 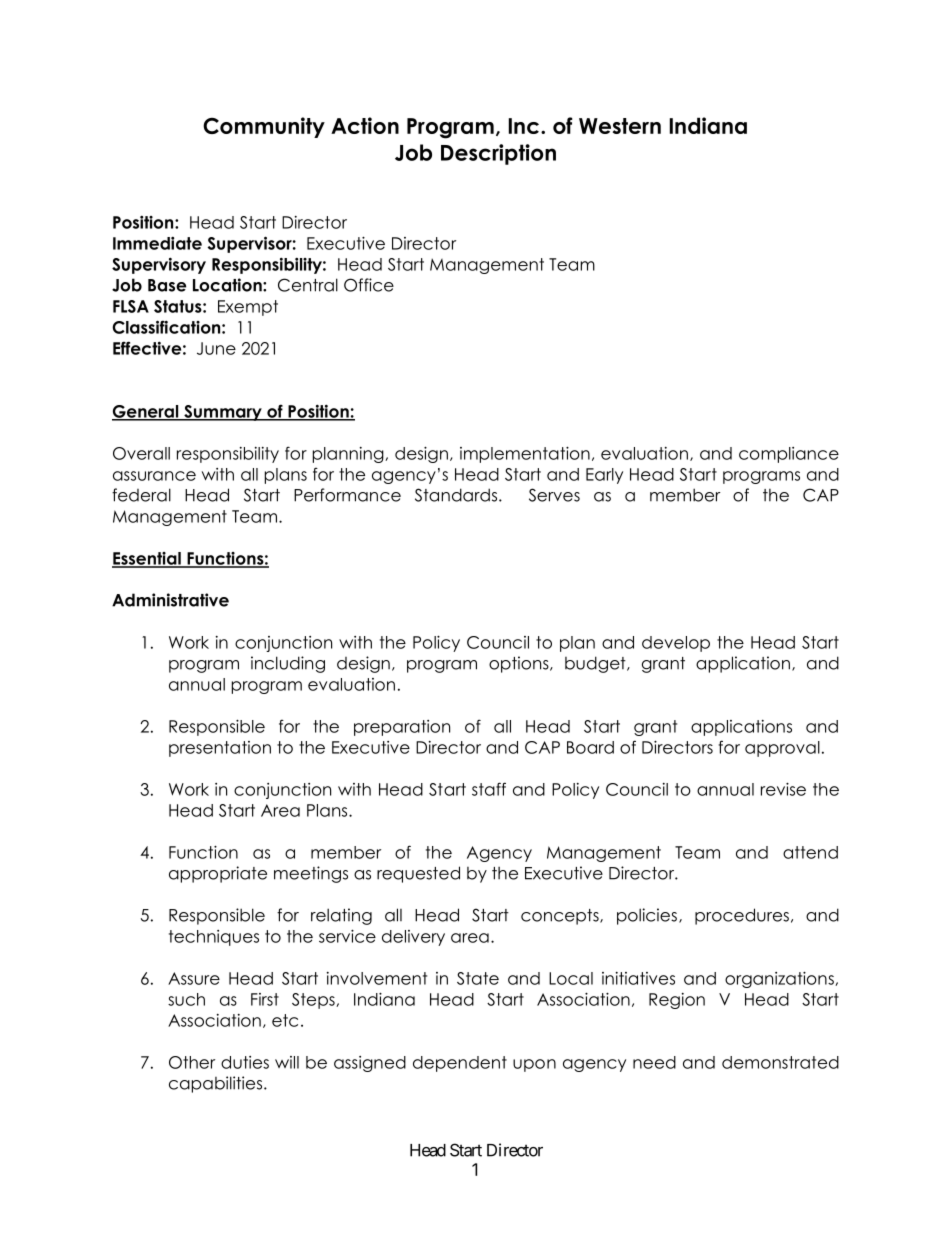 What do you see at coordinates (620, 126) in the document?
I see `Western` at bounding box center [620, 126].
